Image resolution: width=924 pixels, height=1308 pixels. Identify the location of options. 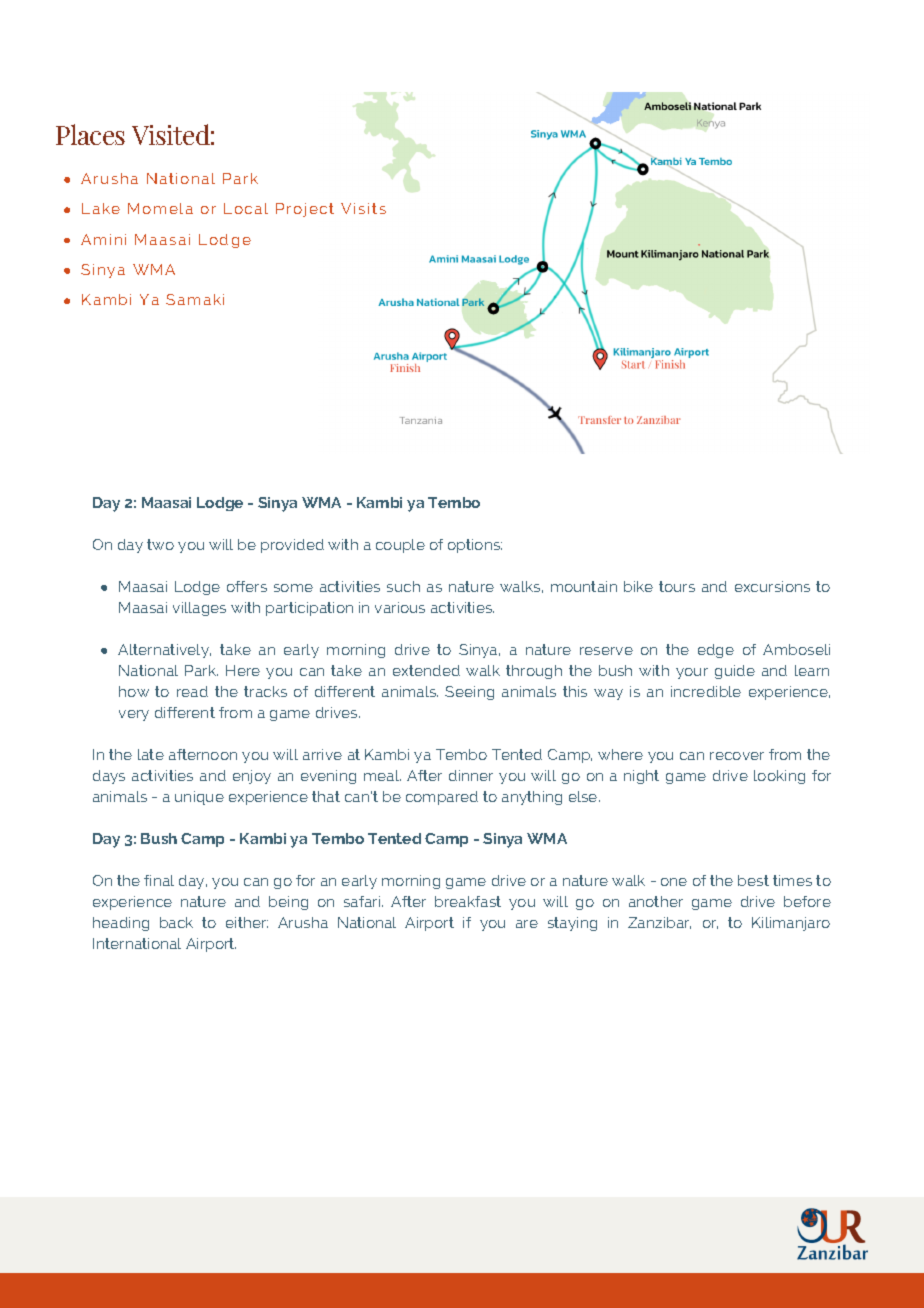
(475, 546).
